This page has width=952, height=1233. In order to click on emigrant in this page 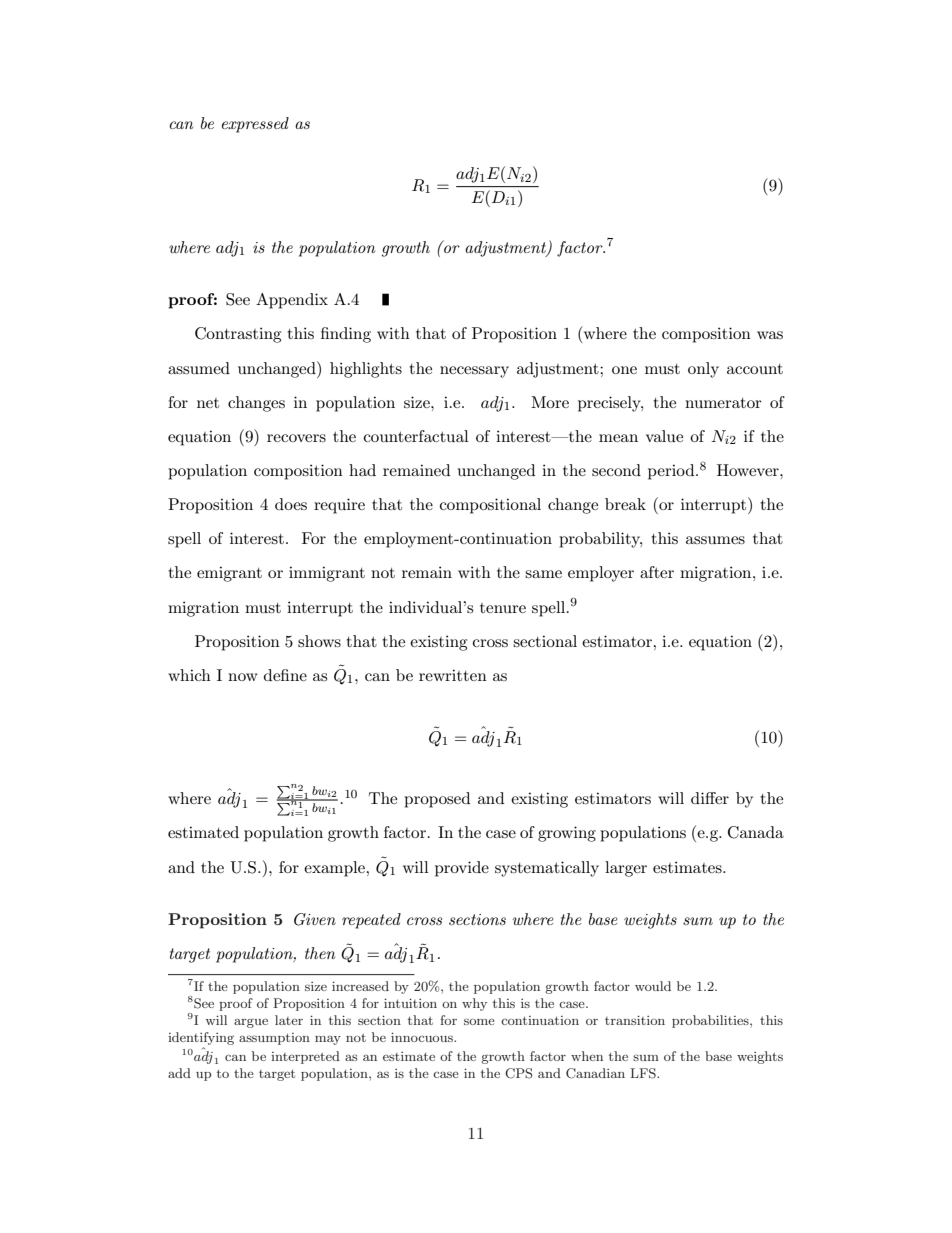, I will do `click(229, 574)`.
